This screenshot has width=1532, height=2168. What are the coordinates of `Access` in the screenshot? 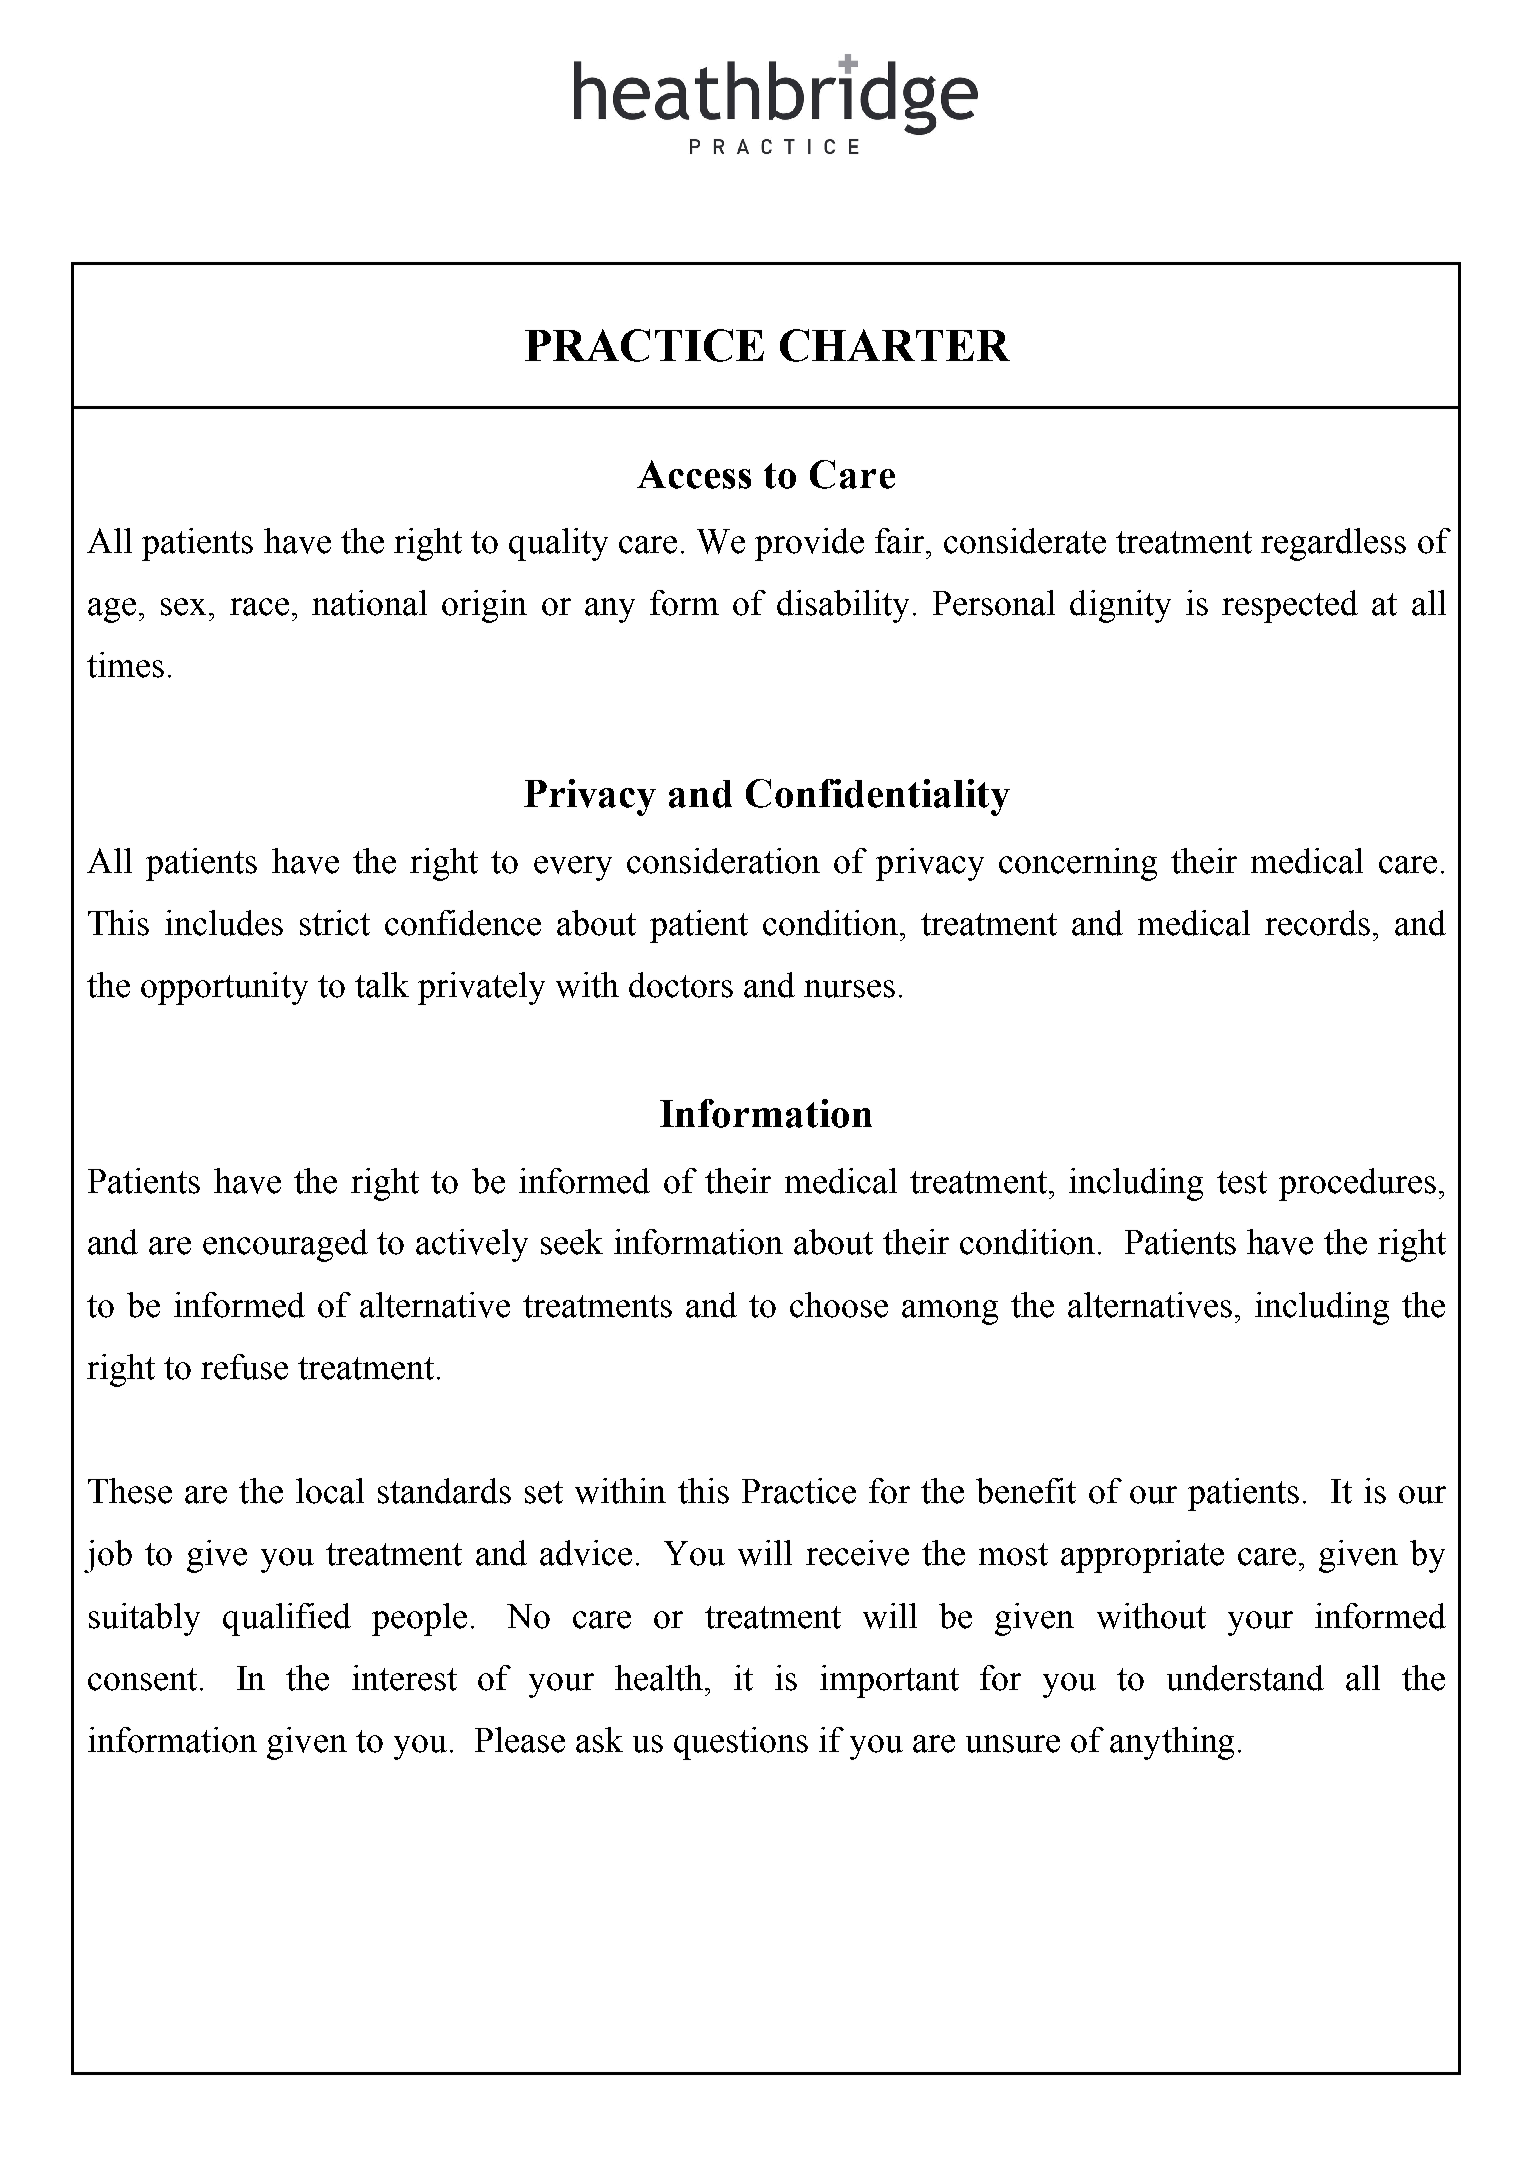 It's located at (694, 474).
